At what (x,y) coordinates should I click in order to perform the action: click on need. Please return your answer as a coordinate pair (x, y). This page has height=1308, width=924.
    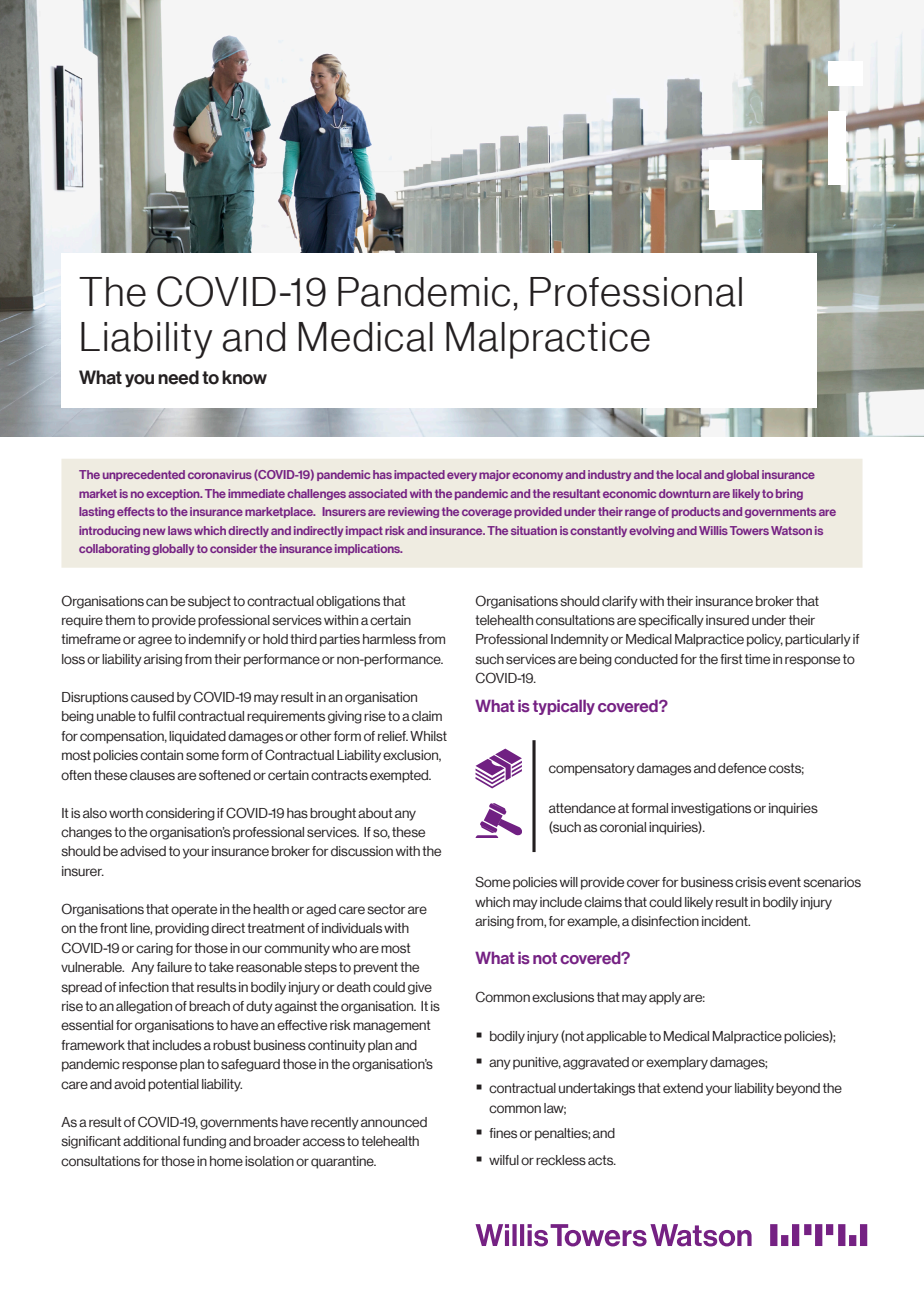
    Looking at the image, I should click on (178, 377).
